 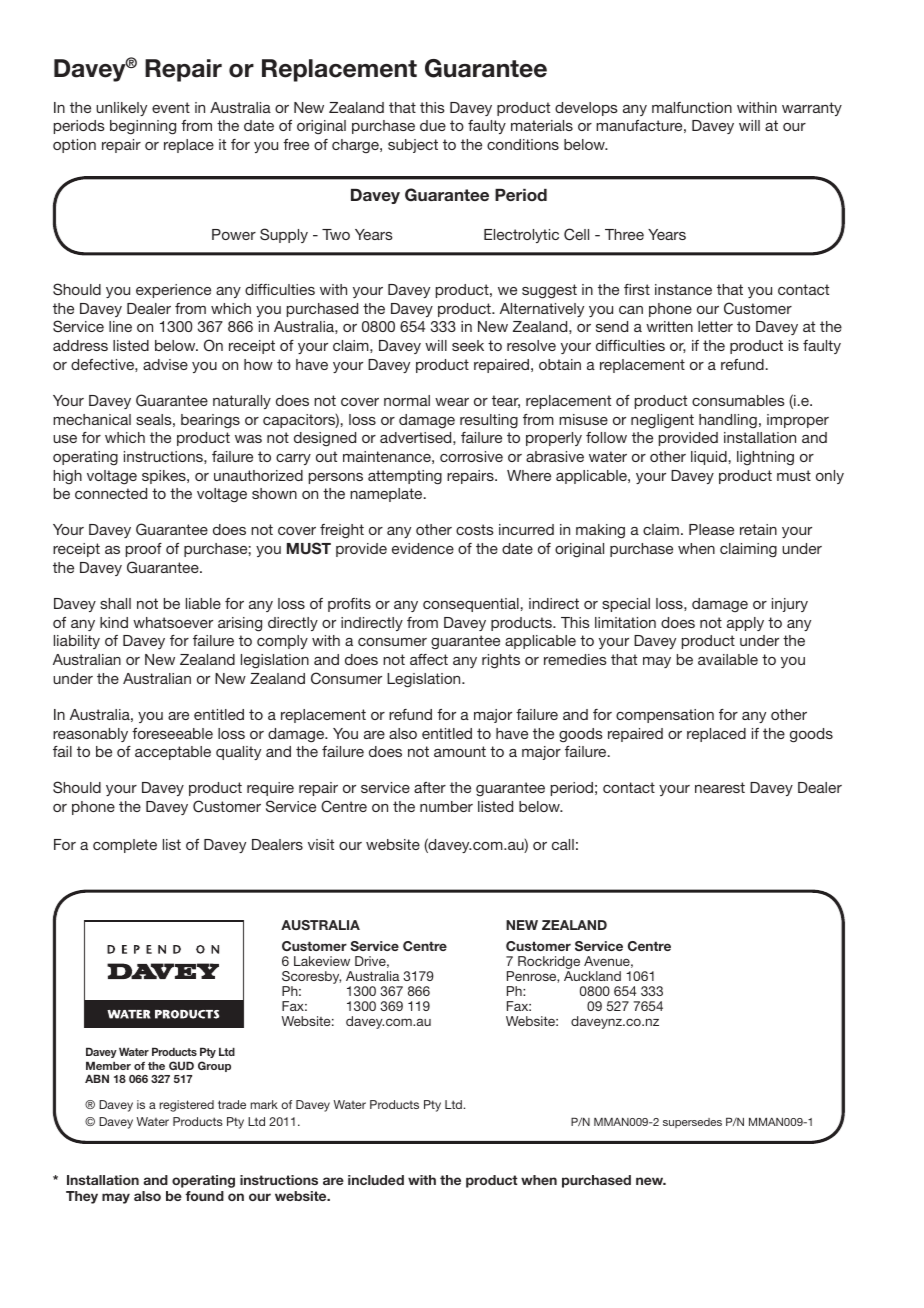 What do you see at coordinates (143, 127) in the document?
I see `beginning` at bounding box center [143, 127].
